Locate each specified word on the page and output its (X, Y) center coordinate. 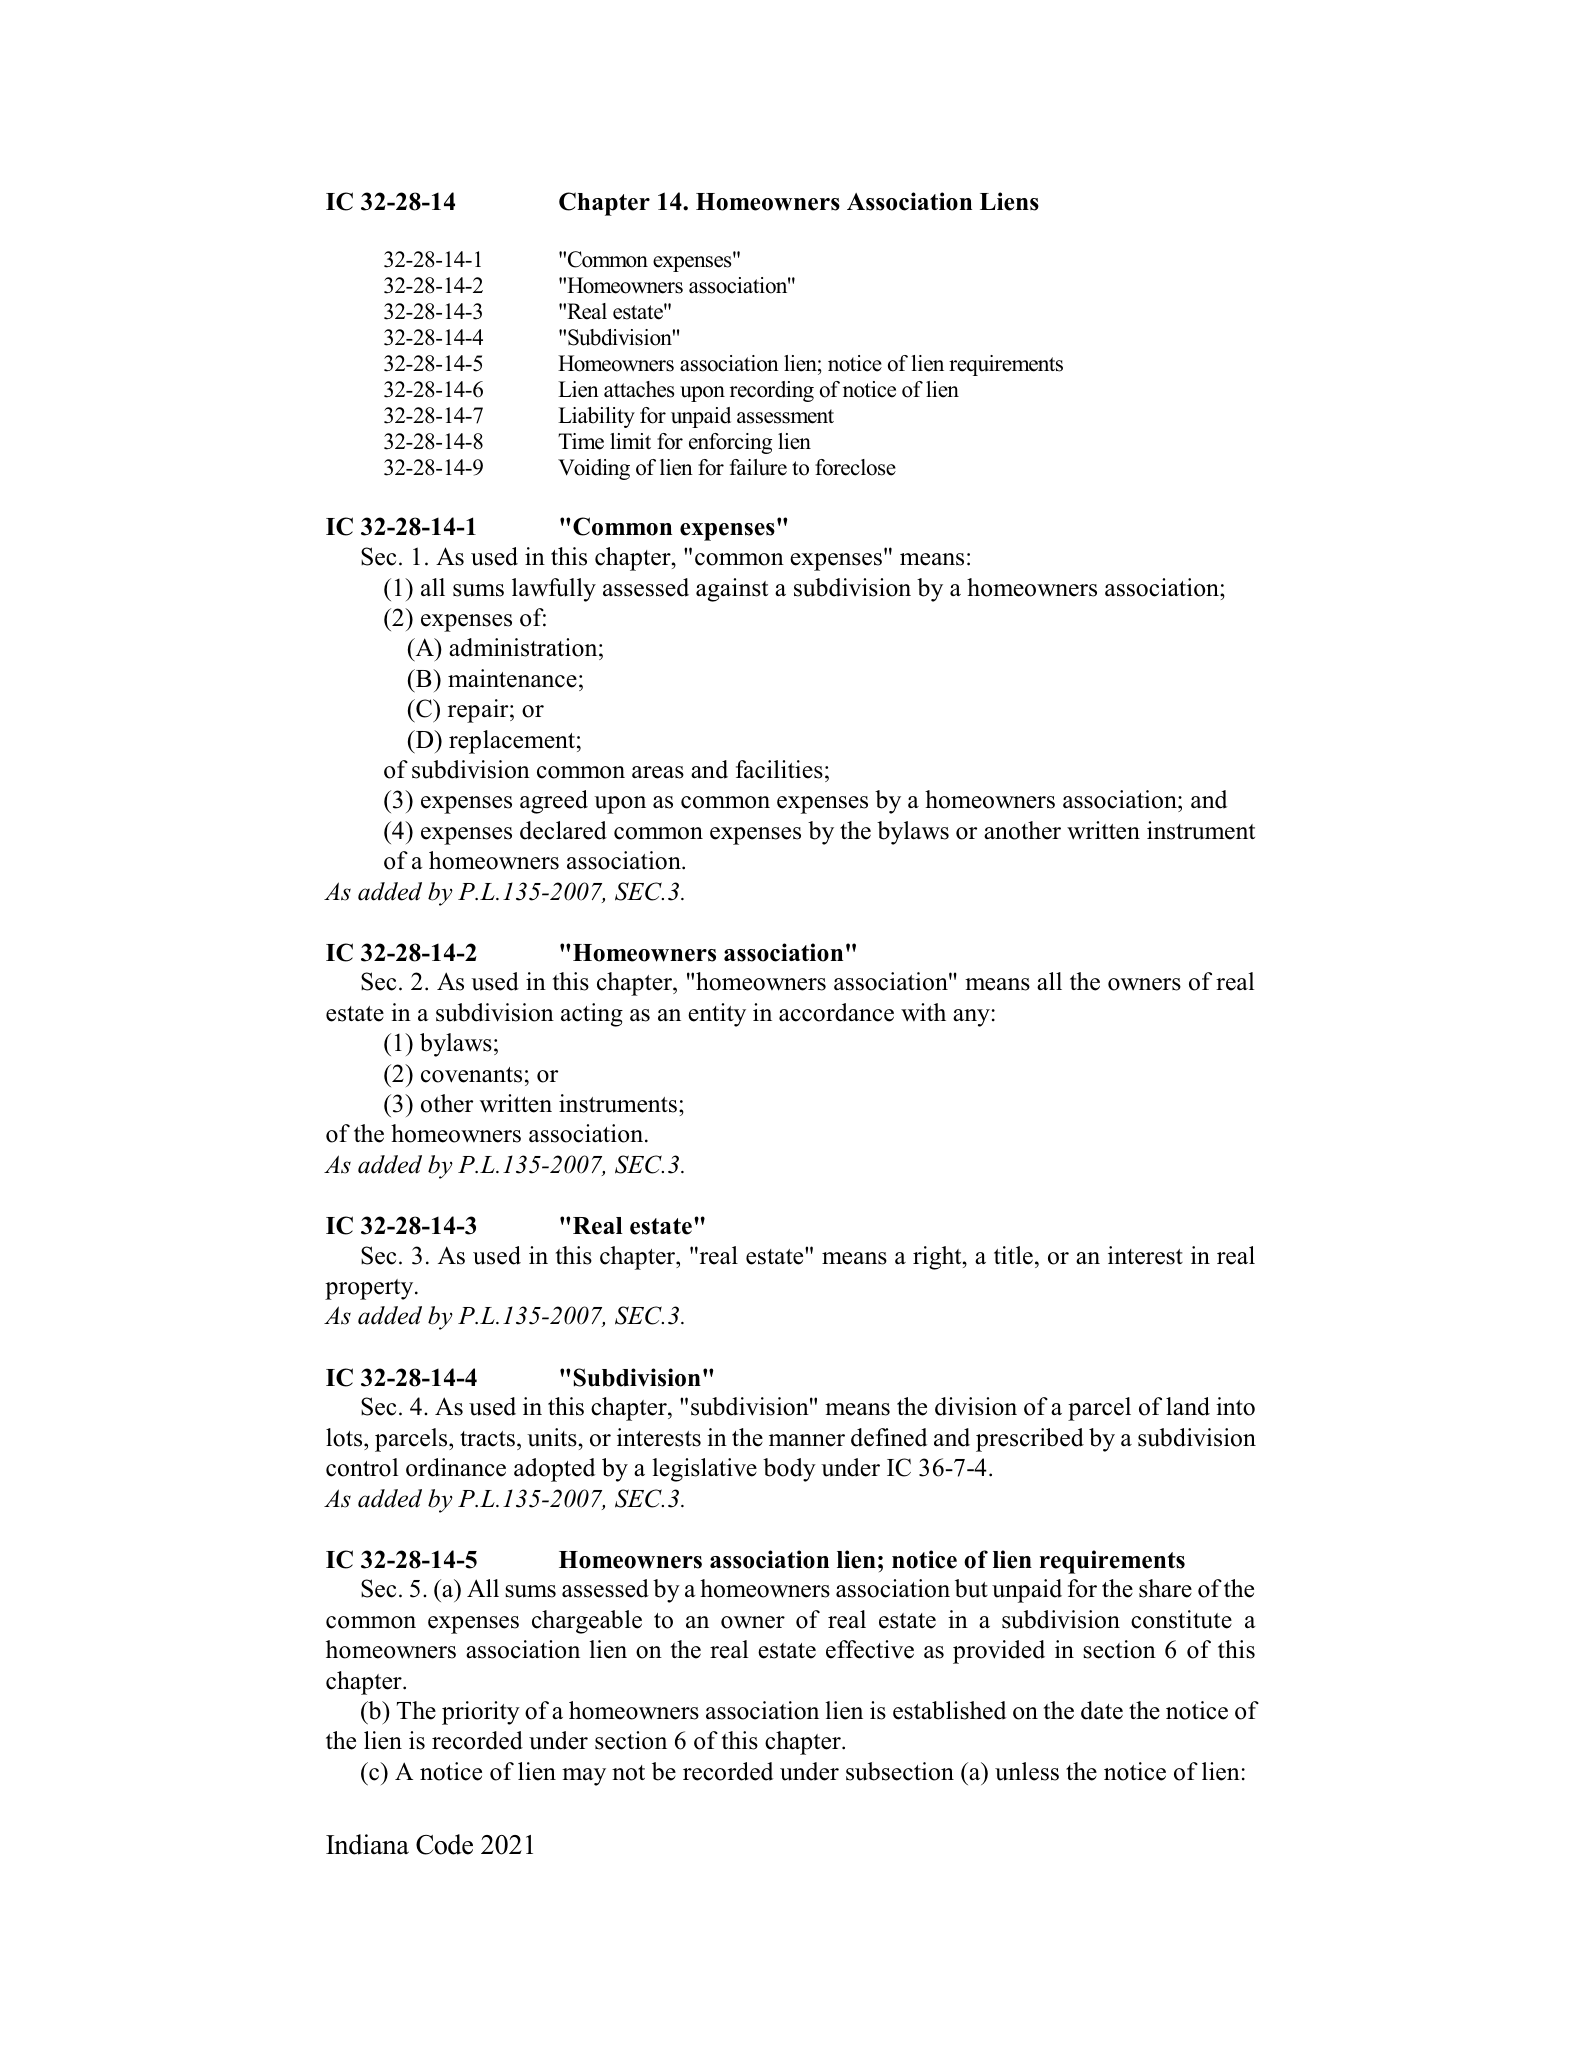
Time (581, 441)
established (949, 1710)
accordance (836, 1012)
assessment (785, 416)
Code (444, 1844)
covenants (471, 1075)
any (971, 1018)
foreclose (855, 467)
